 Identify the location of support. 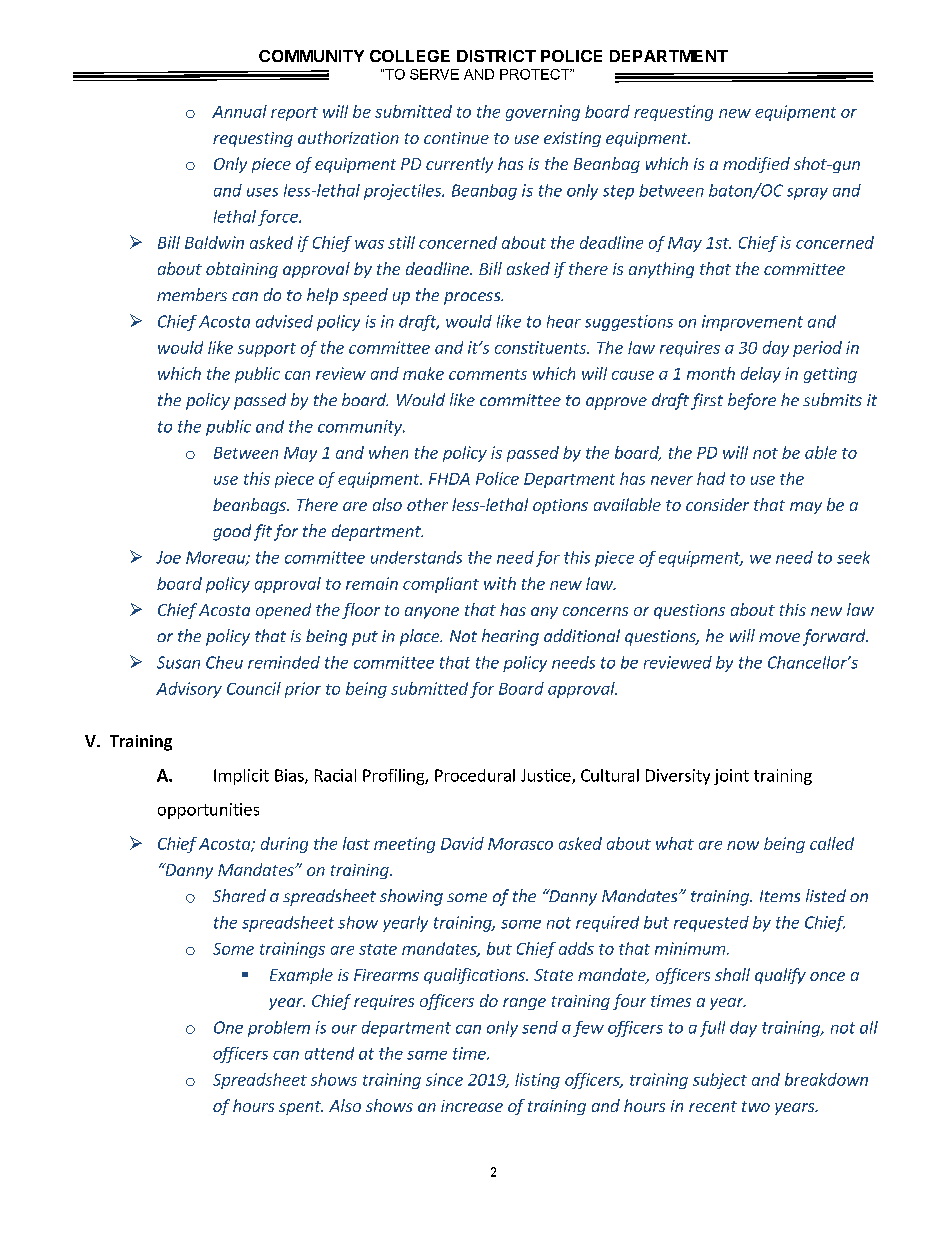
(267, 350).
